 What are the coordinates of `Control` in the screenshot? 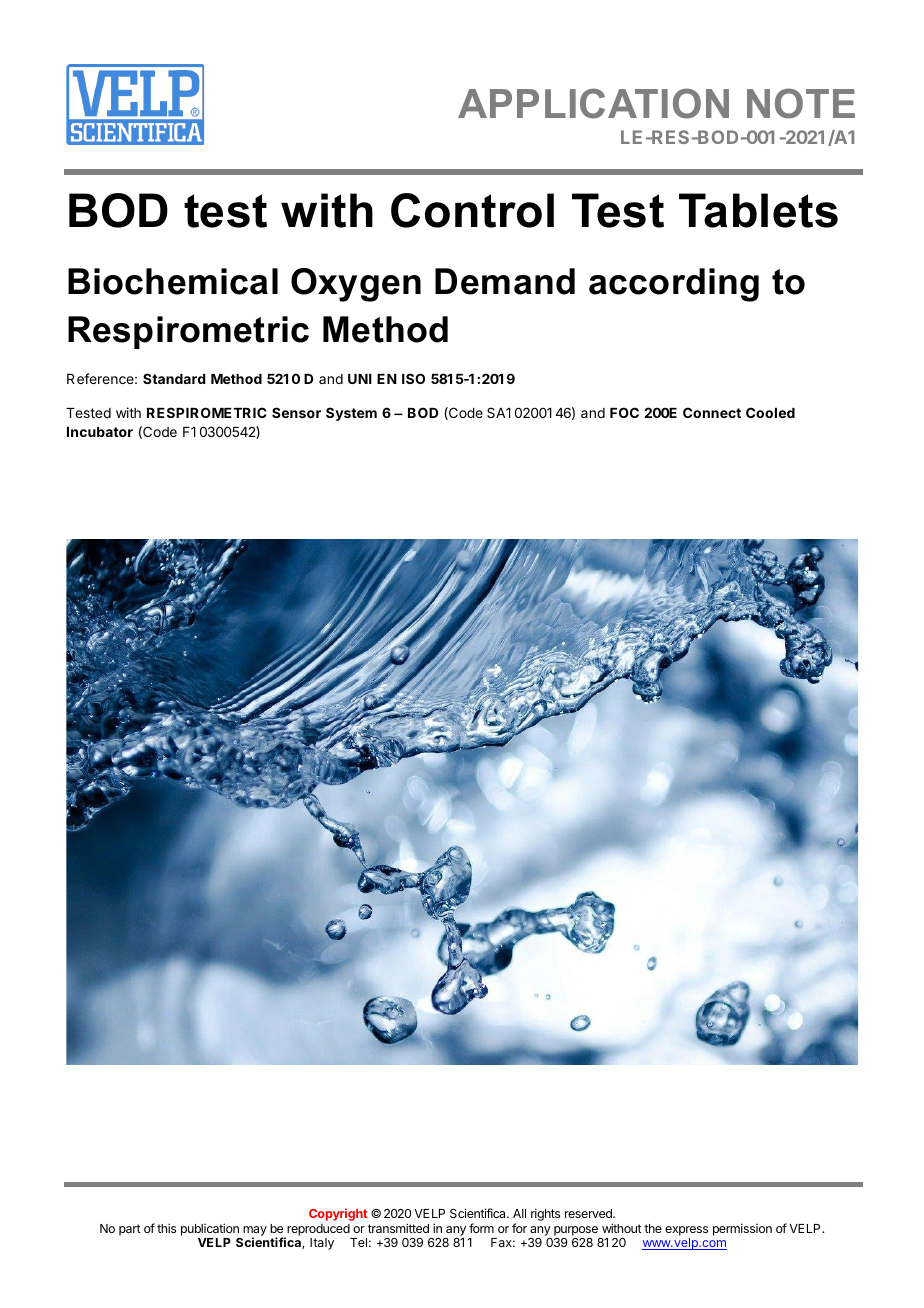 It's located at (472, 210).
